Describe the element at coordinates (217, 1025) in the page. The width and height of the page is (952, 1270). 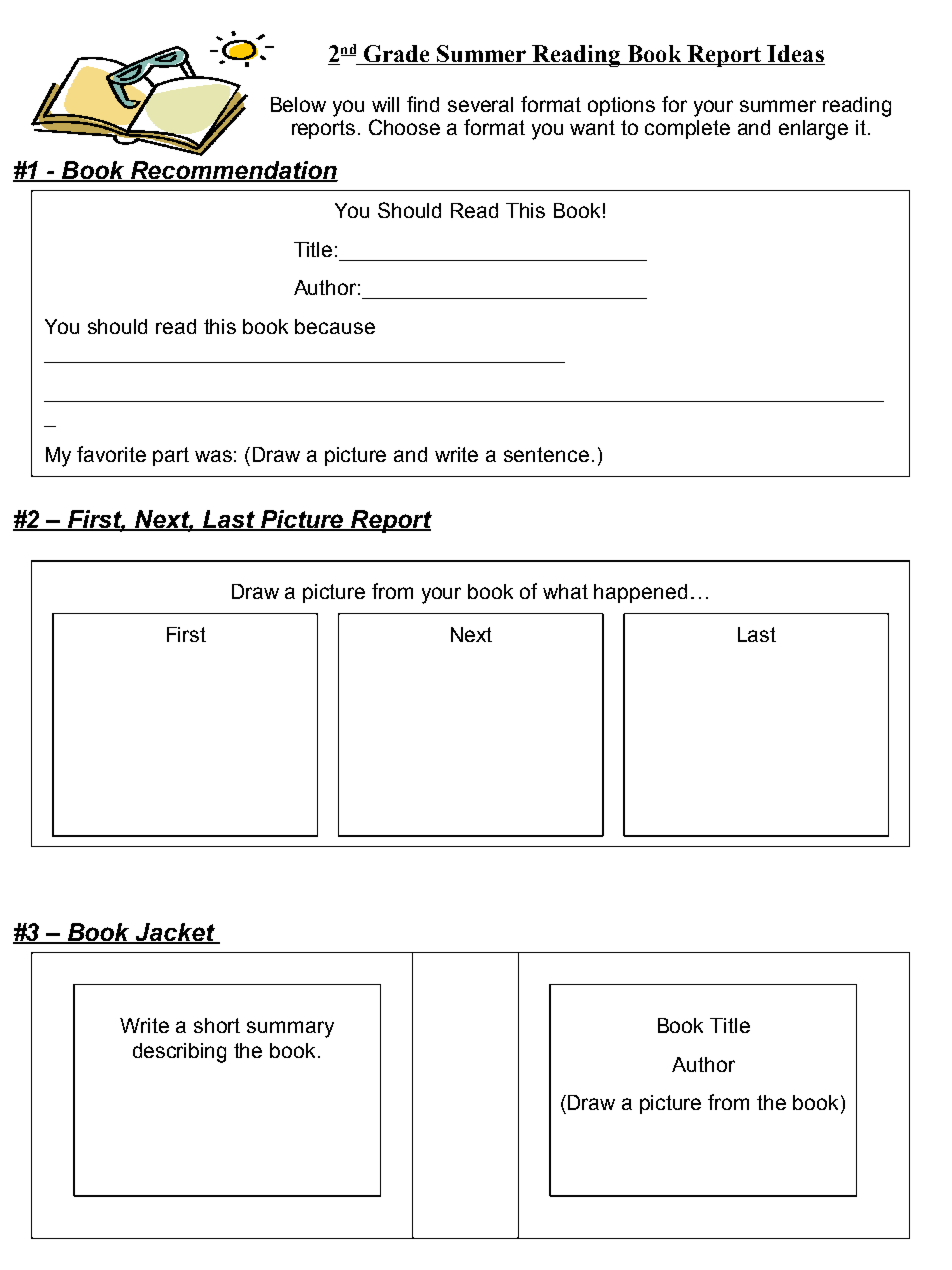
I see `short` at that location.
